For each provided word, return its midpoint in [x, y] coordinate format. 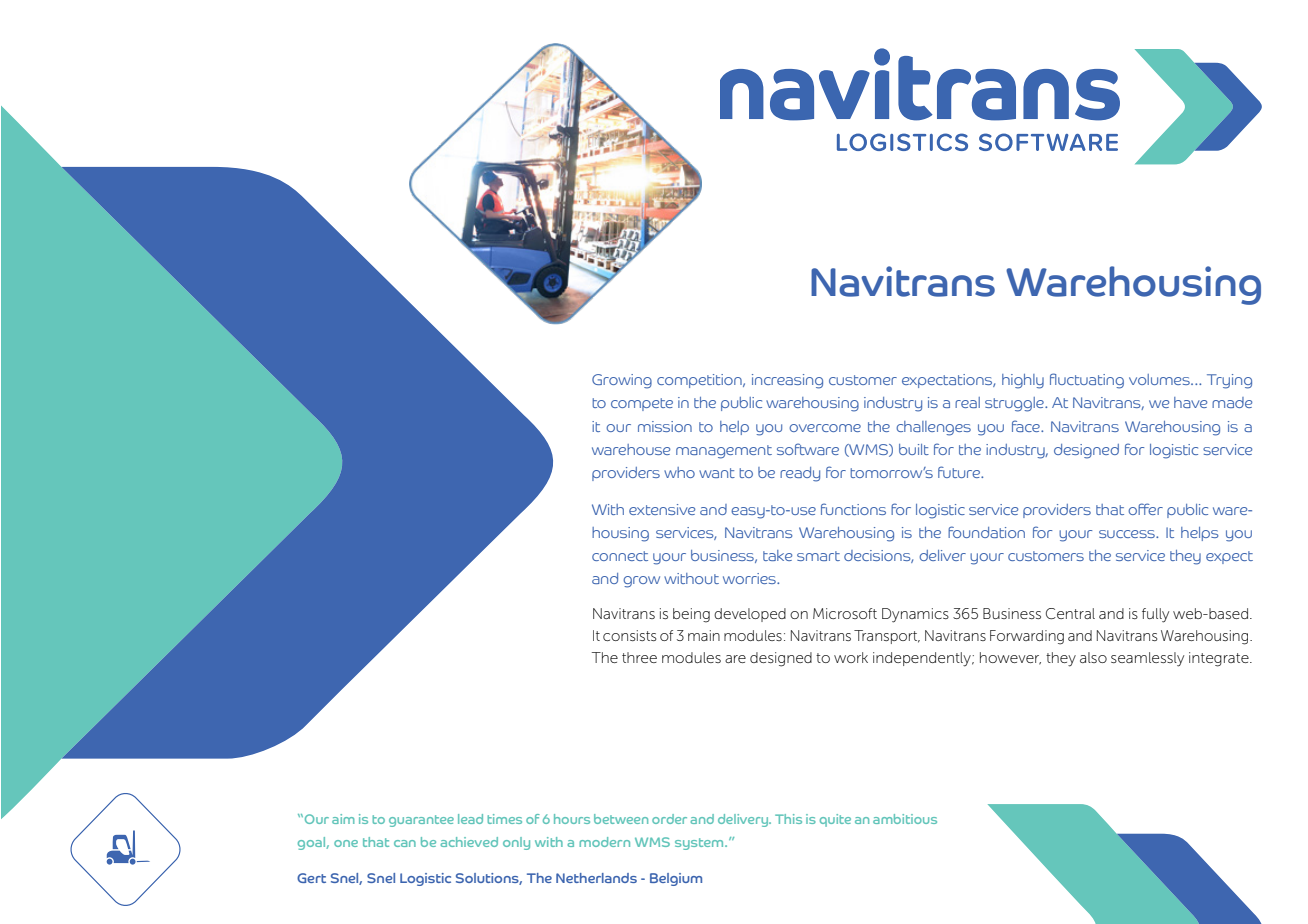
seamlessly [1147, 659]
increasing [787, 381]
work [851, 657]
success [1128, 534]
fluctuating [1087, 381]
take [777, 555]
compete [642, 404]
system [700, 844]
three [639, 657]
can [405, 843]
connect [620, 556]
